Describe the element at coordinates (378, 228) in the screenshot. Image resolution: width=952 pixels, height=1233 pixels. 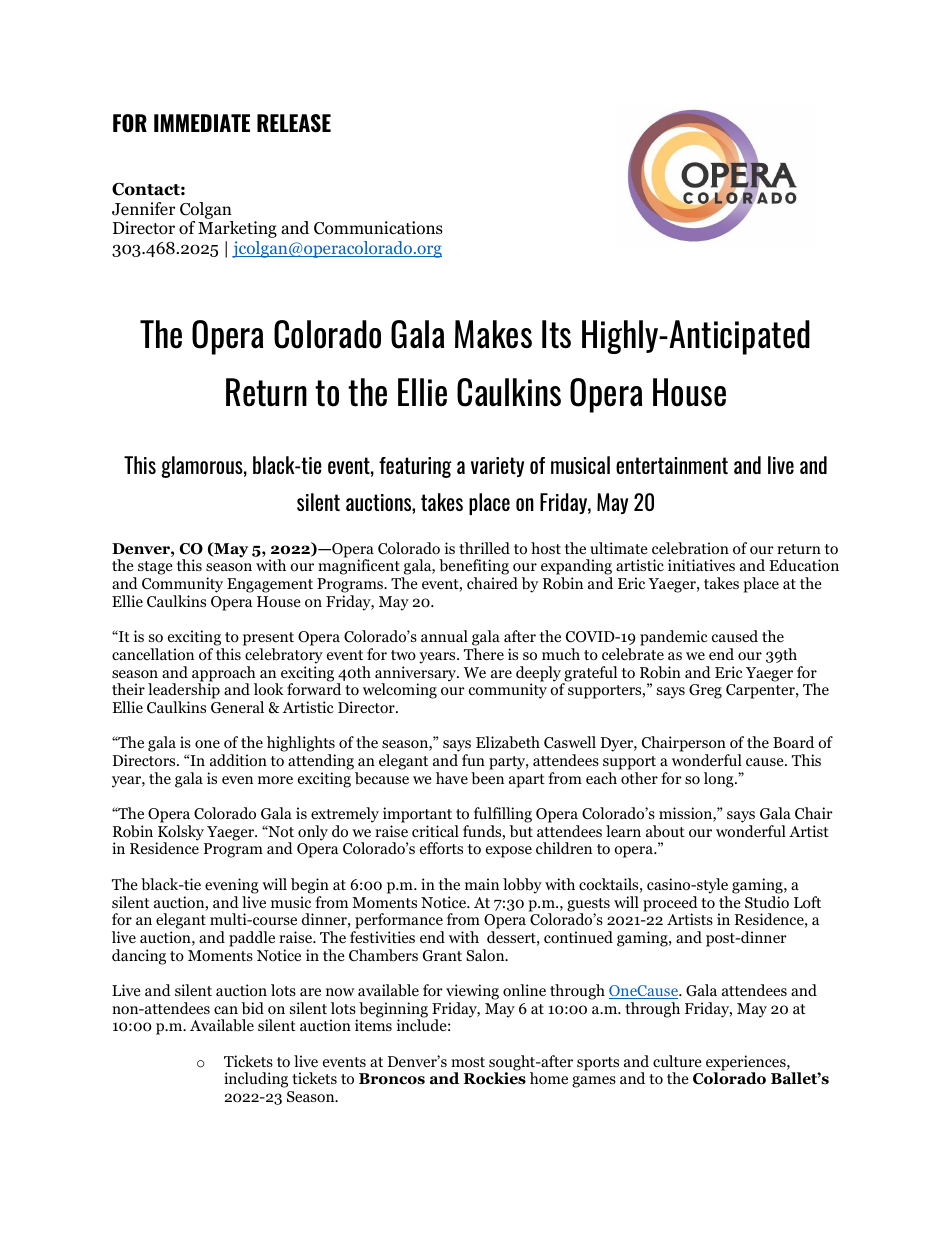
I see `Communications` at that location.
